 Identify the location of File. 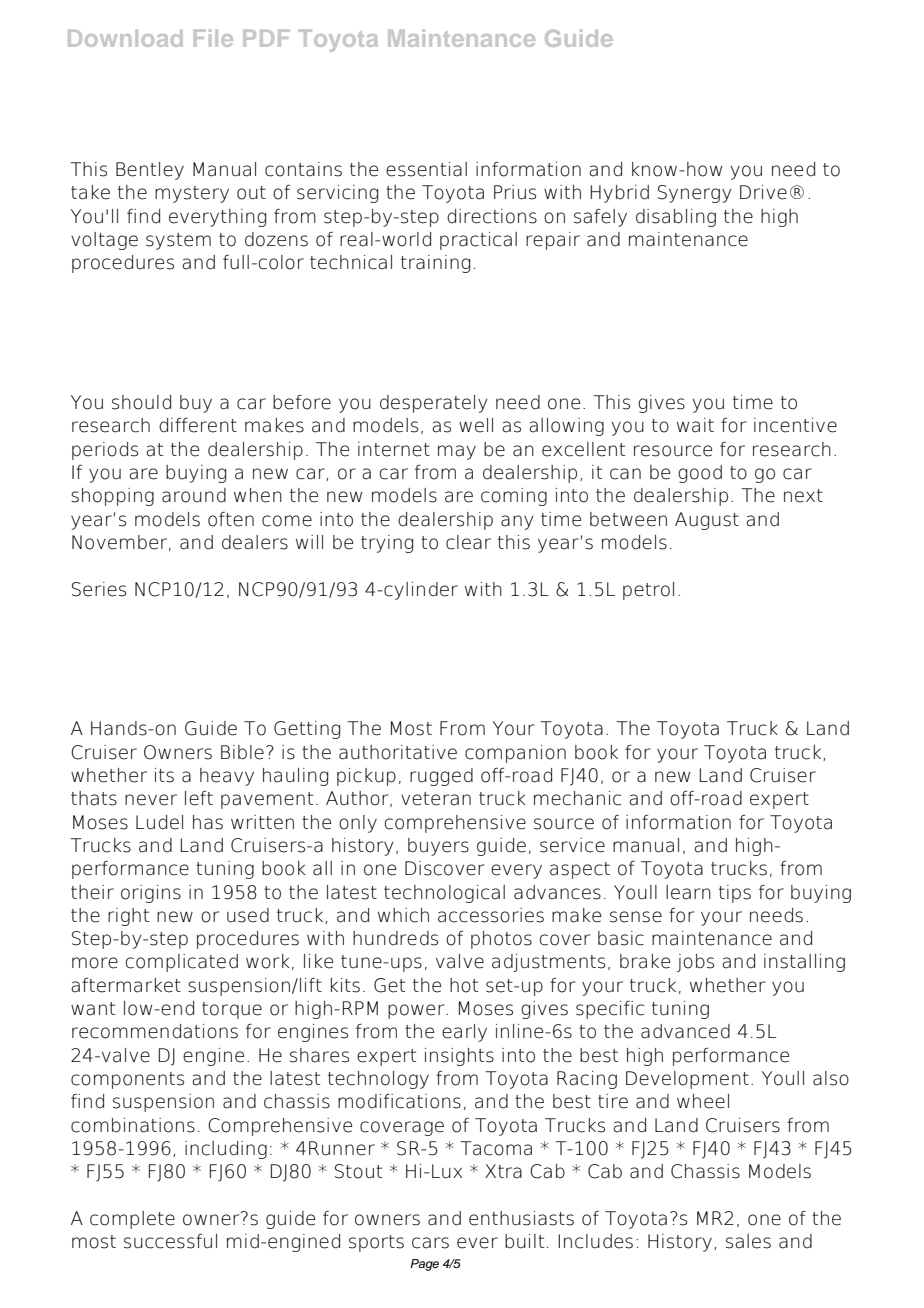
(213, 38).
